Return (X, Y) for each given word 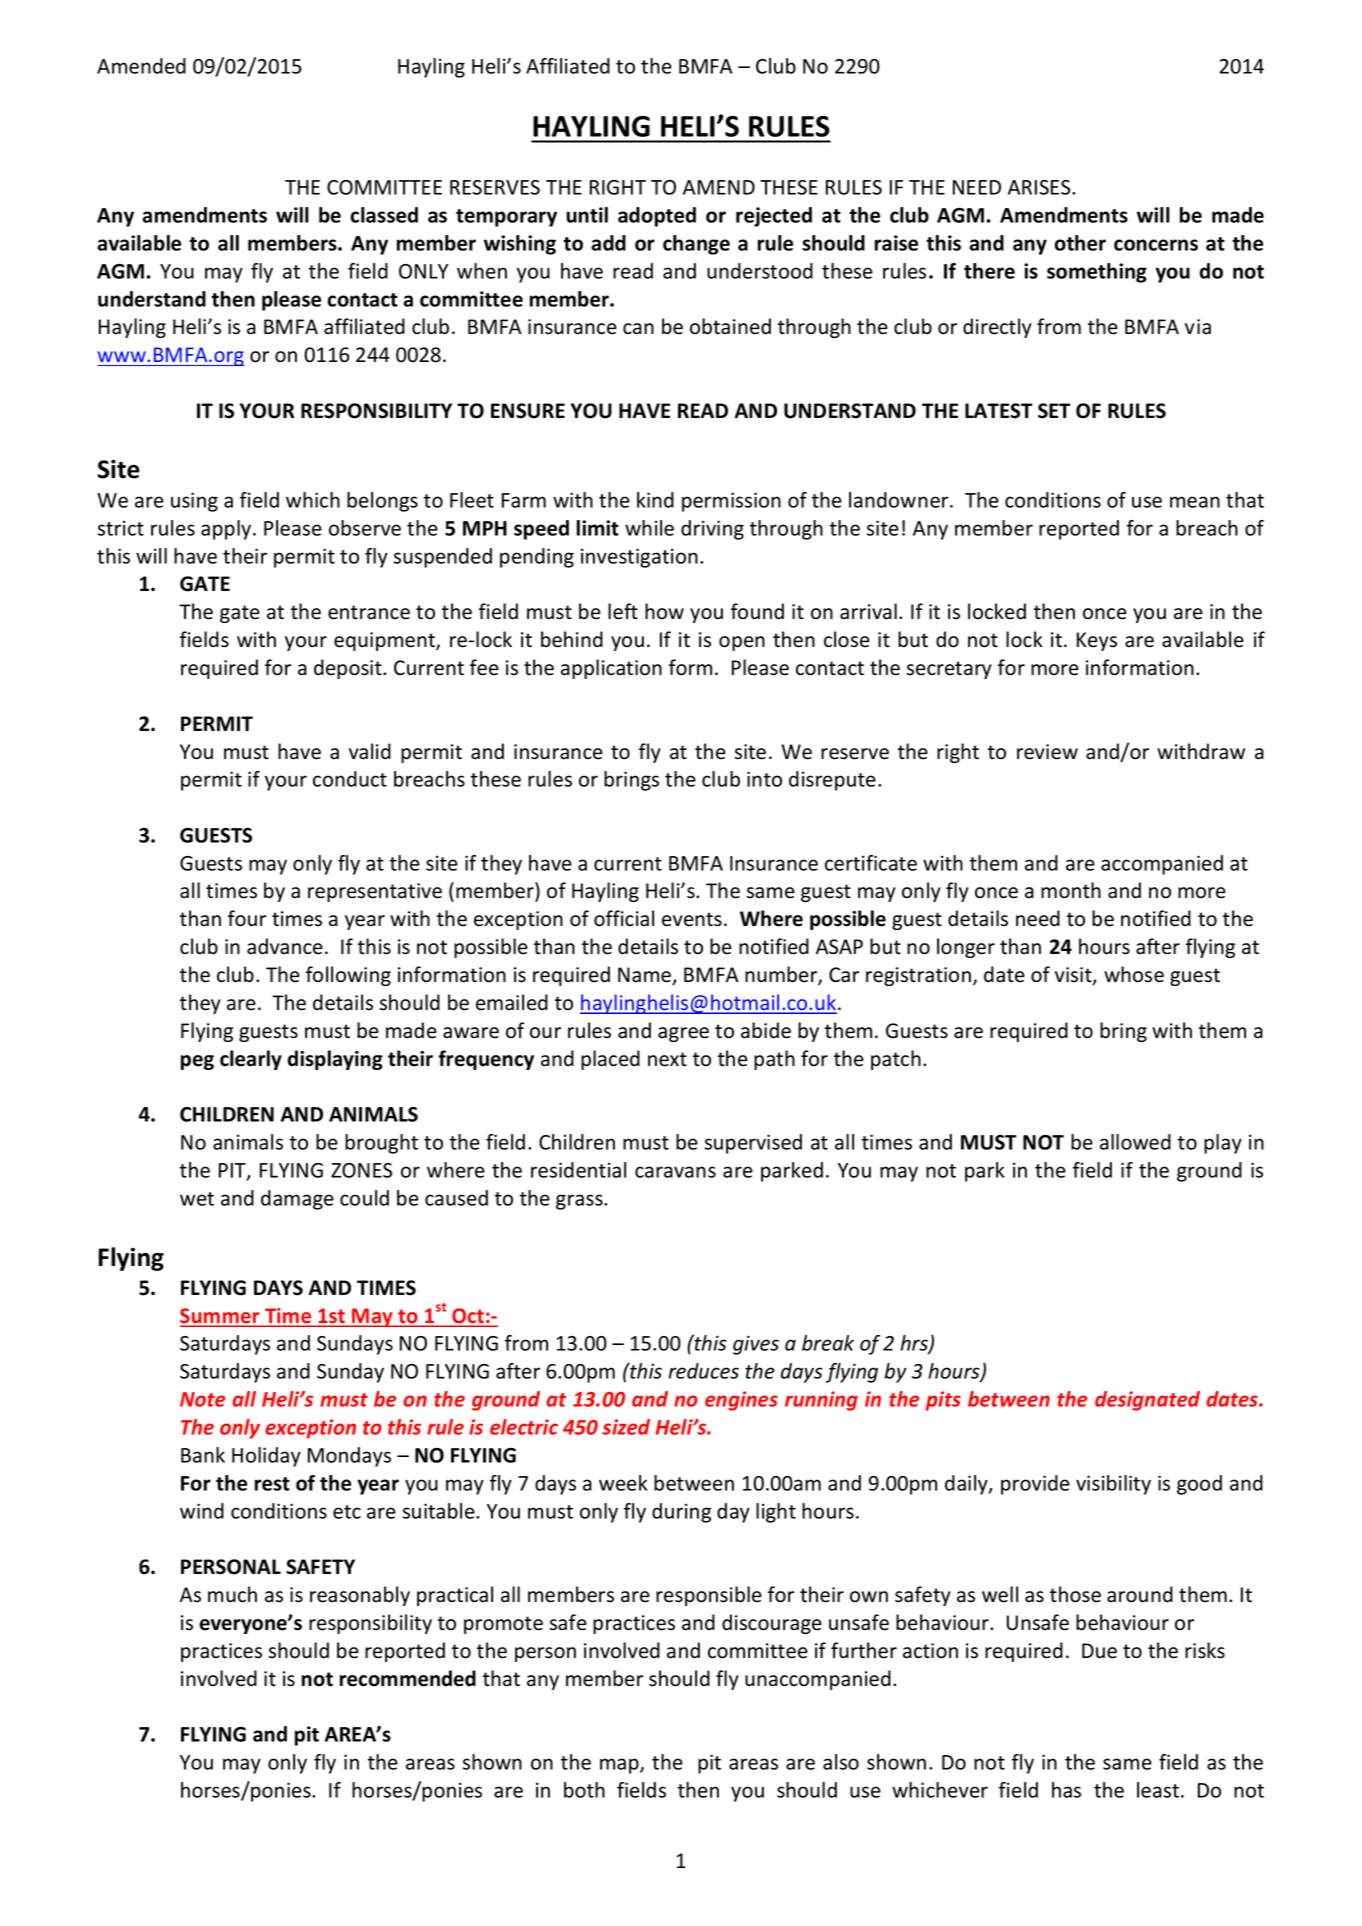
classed (384, 215)
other (1080, 243)
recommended (408, 1678)
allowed (1135, 1142)
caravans (675, 1172)
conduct (350, 779)
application (611, 669)
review (1047, 752)
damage (297, 1200)
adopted (657, 217)
